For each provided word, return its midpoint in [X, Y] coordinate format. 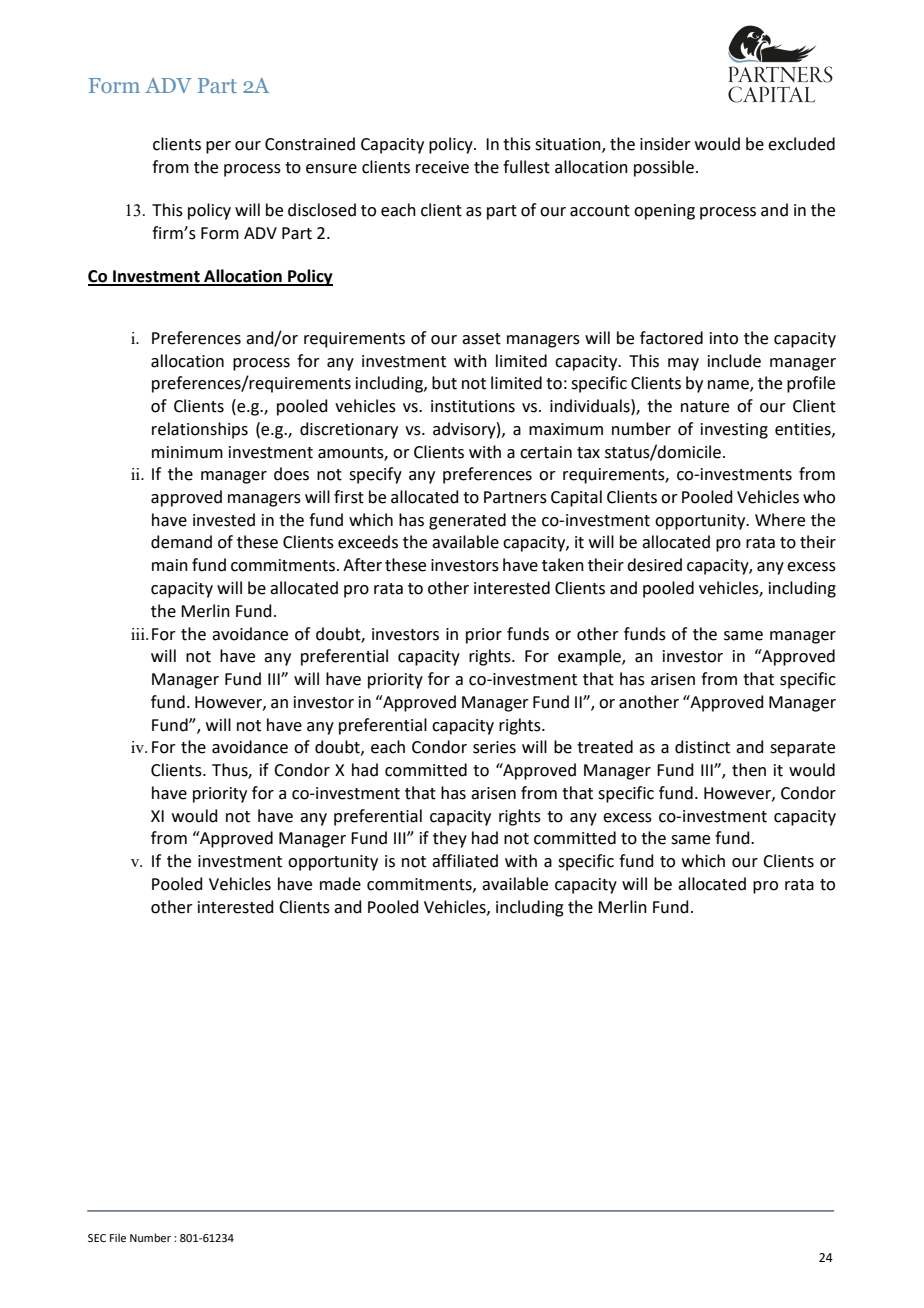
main [170, 565]
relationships [200, 430]
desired [654, 565]
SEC [97, 1238]
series [494, 747]
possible [664, 168]
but [444, 383]
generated [467, 521]
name [729, 386]
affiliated [465, 861]
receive [442, 167]
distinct [702, 747]
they [450, 839]
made [340, 884]
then [749, 770]
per [218, 147]
